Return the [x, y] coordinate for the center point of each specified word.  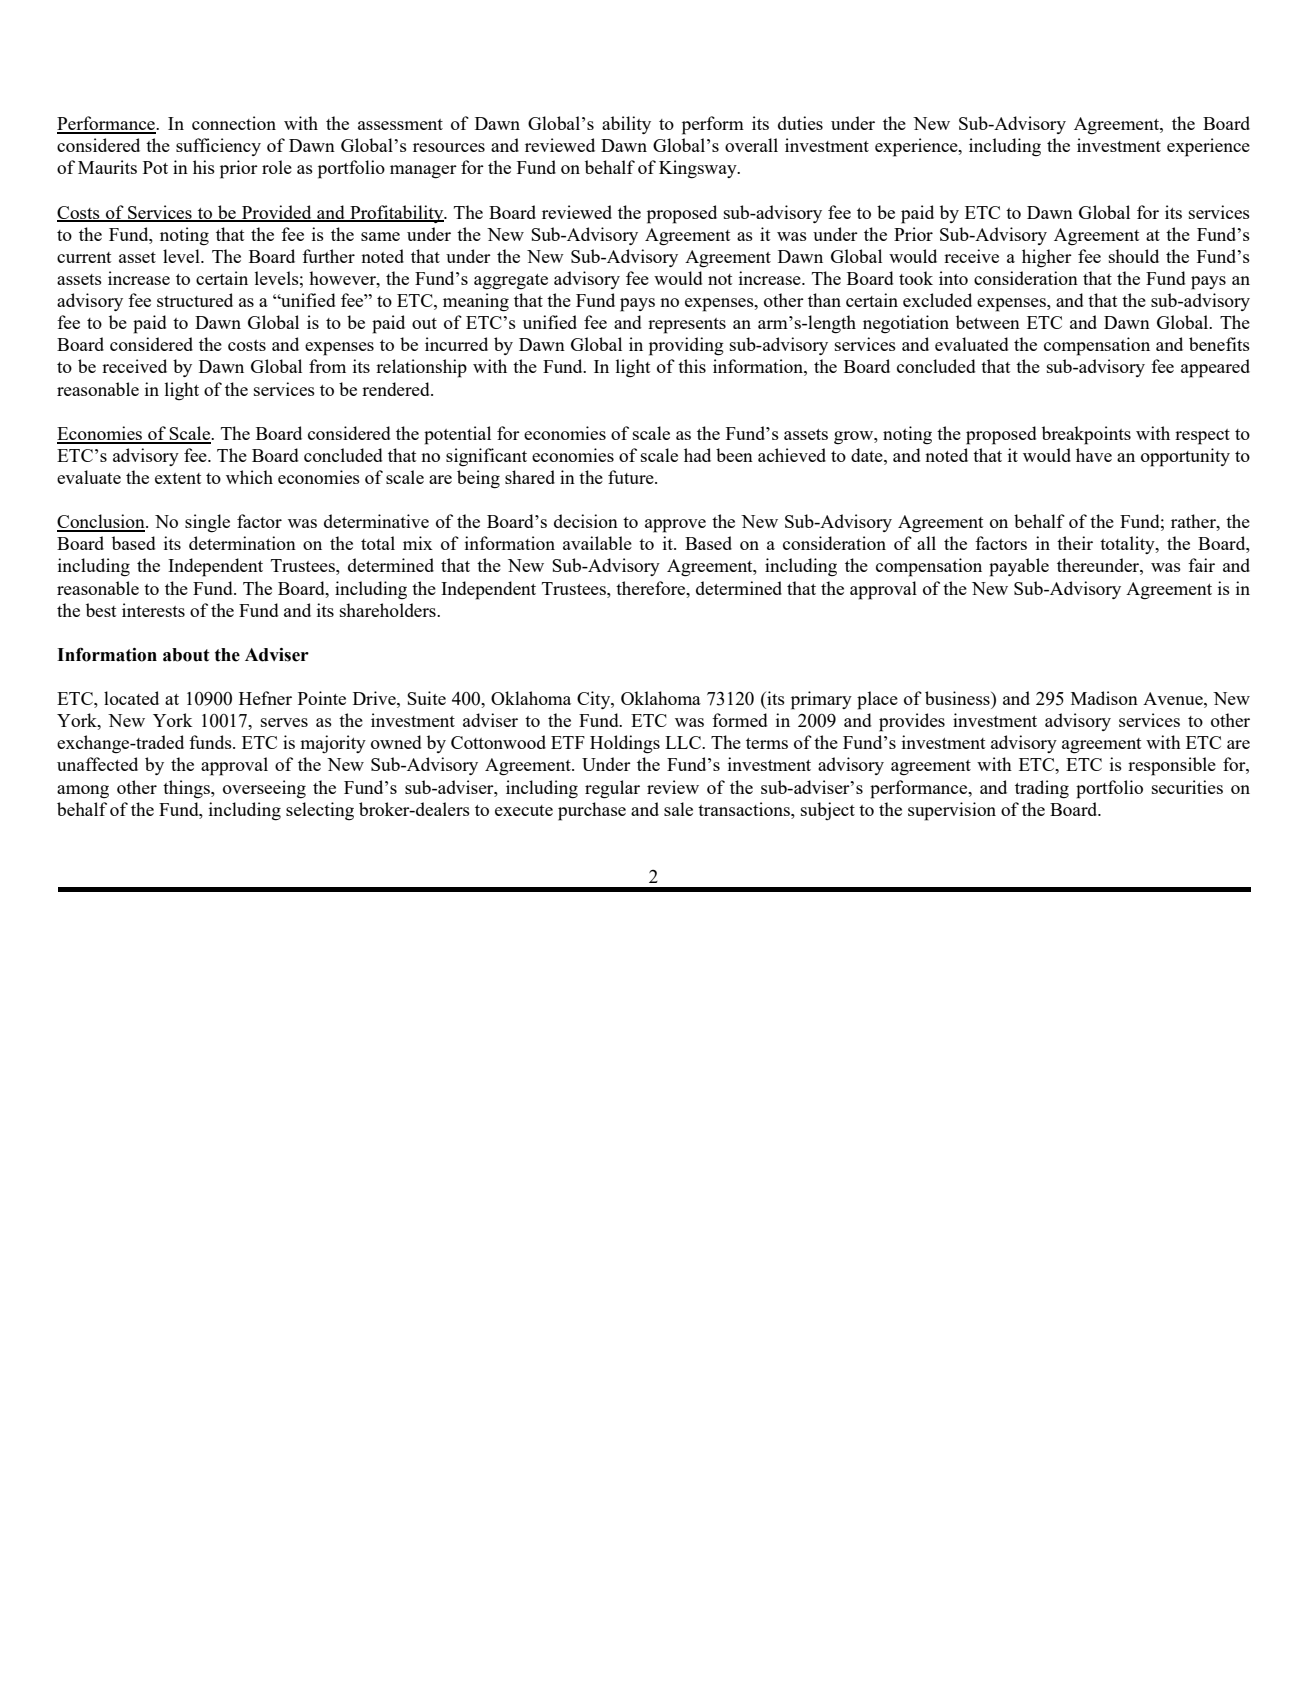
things [187, 789]
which [249, 477]
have [1094, 455]
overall [751, 145]
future [632, 477]
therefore [652, 588]
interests [153, 610]
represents [687, 326]
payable [1019, 567]
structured [195, 300]
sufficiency [218, 147]
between [988, 322]
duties [800, 123]
